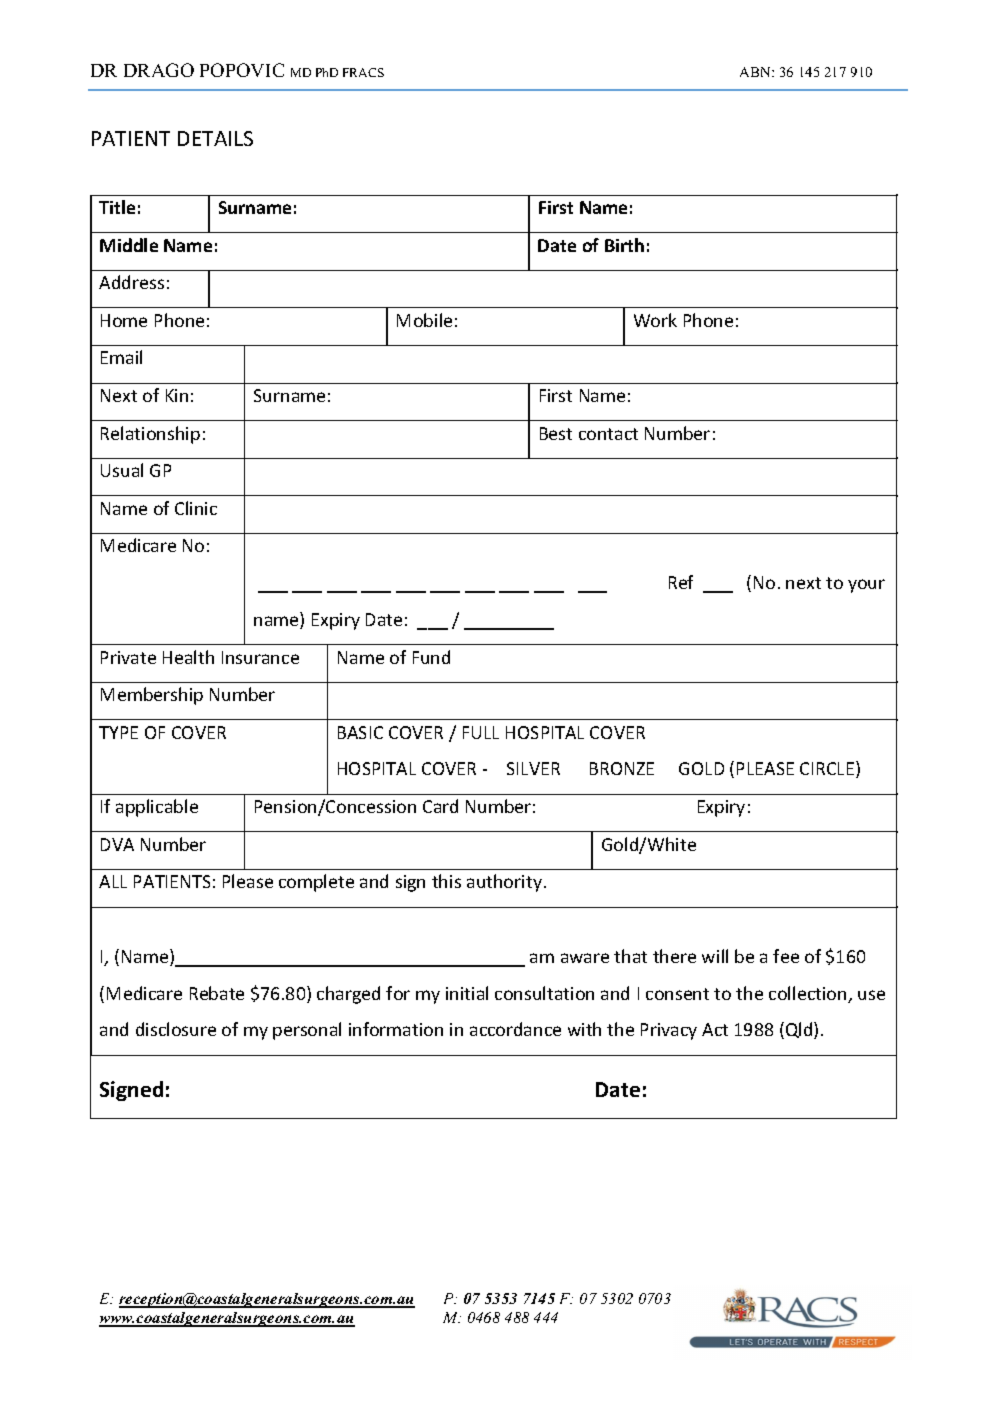 The image size is (996, 1409). Describe the element at coordinates (215, 138) in the screenshot. I see `DETAILS` at that location.
